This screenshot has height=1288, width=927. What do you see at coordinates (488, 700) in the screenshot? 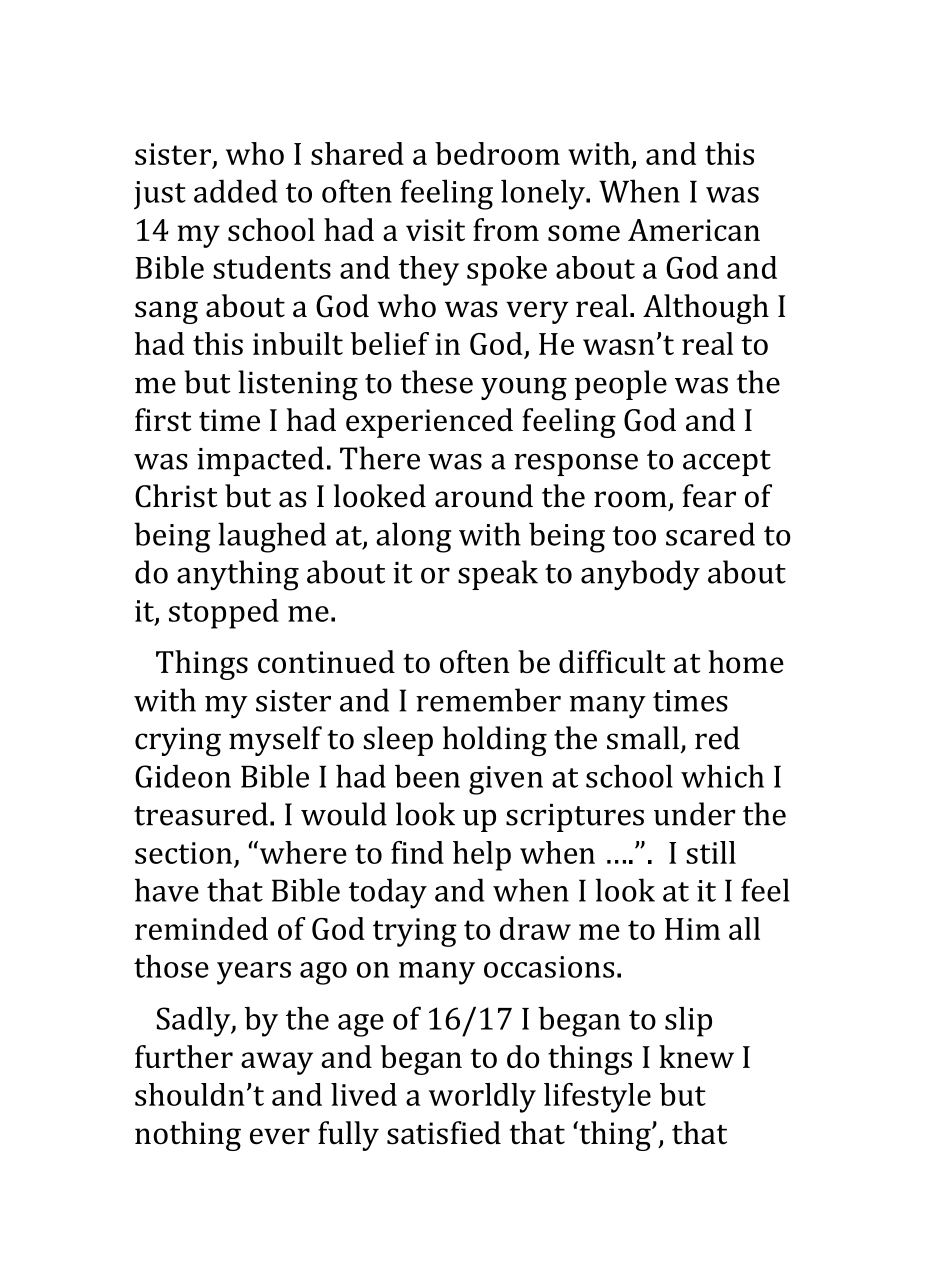
I see `remember` at bounding box center [488, 700].
